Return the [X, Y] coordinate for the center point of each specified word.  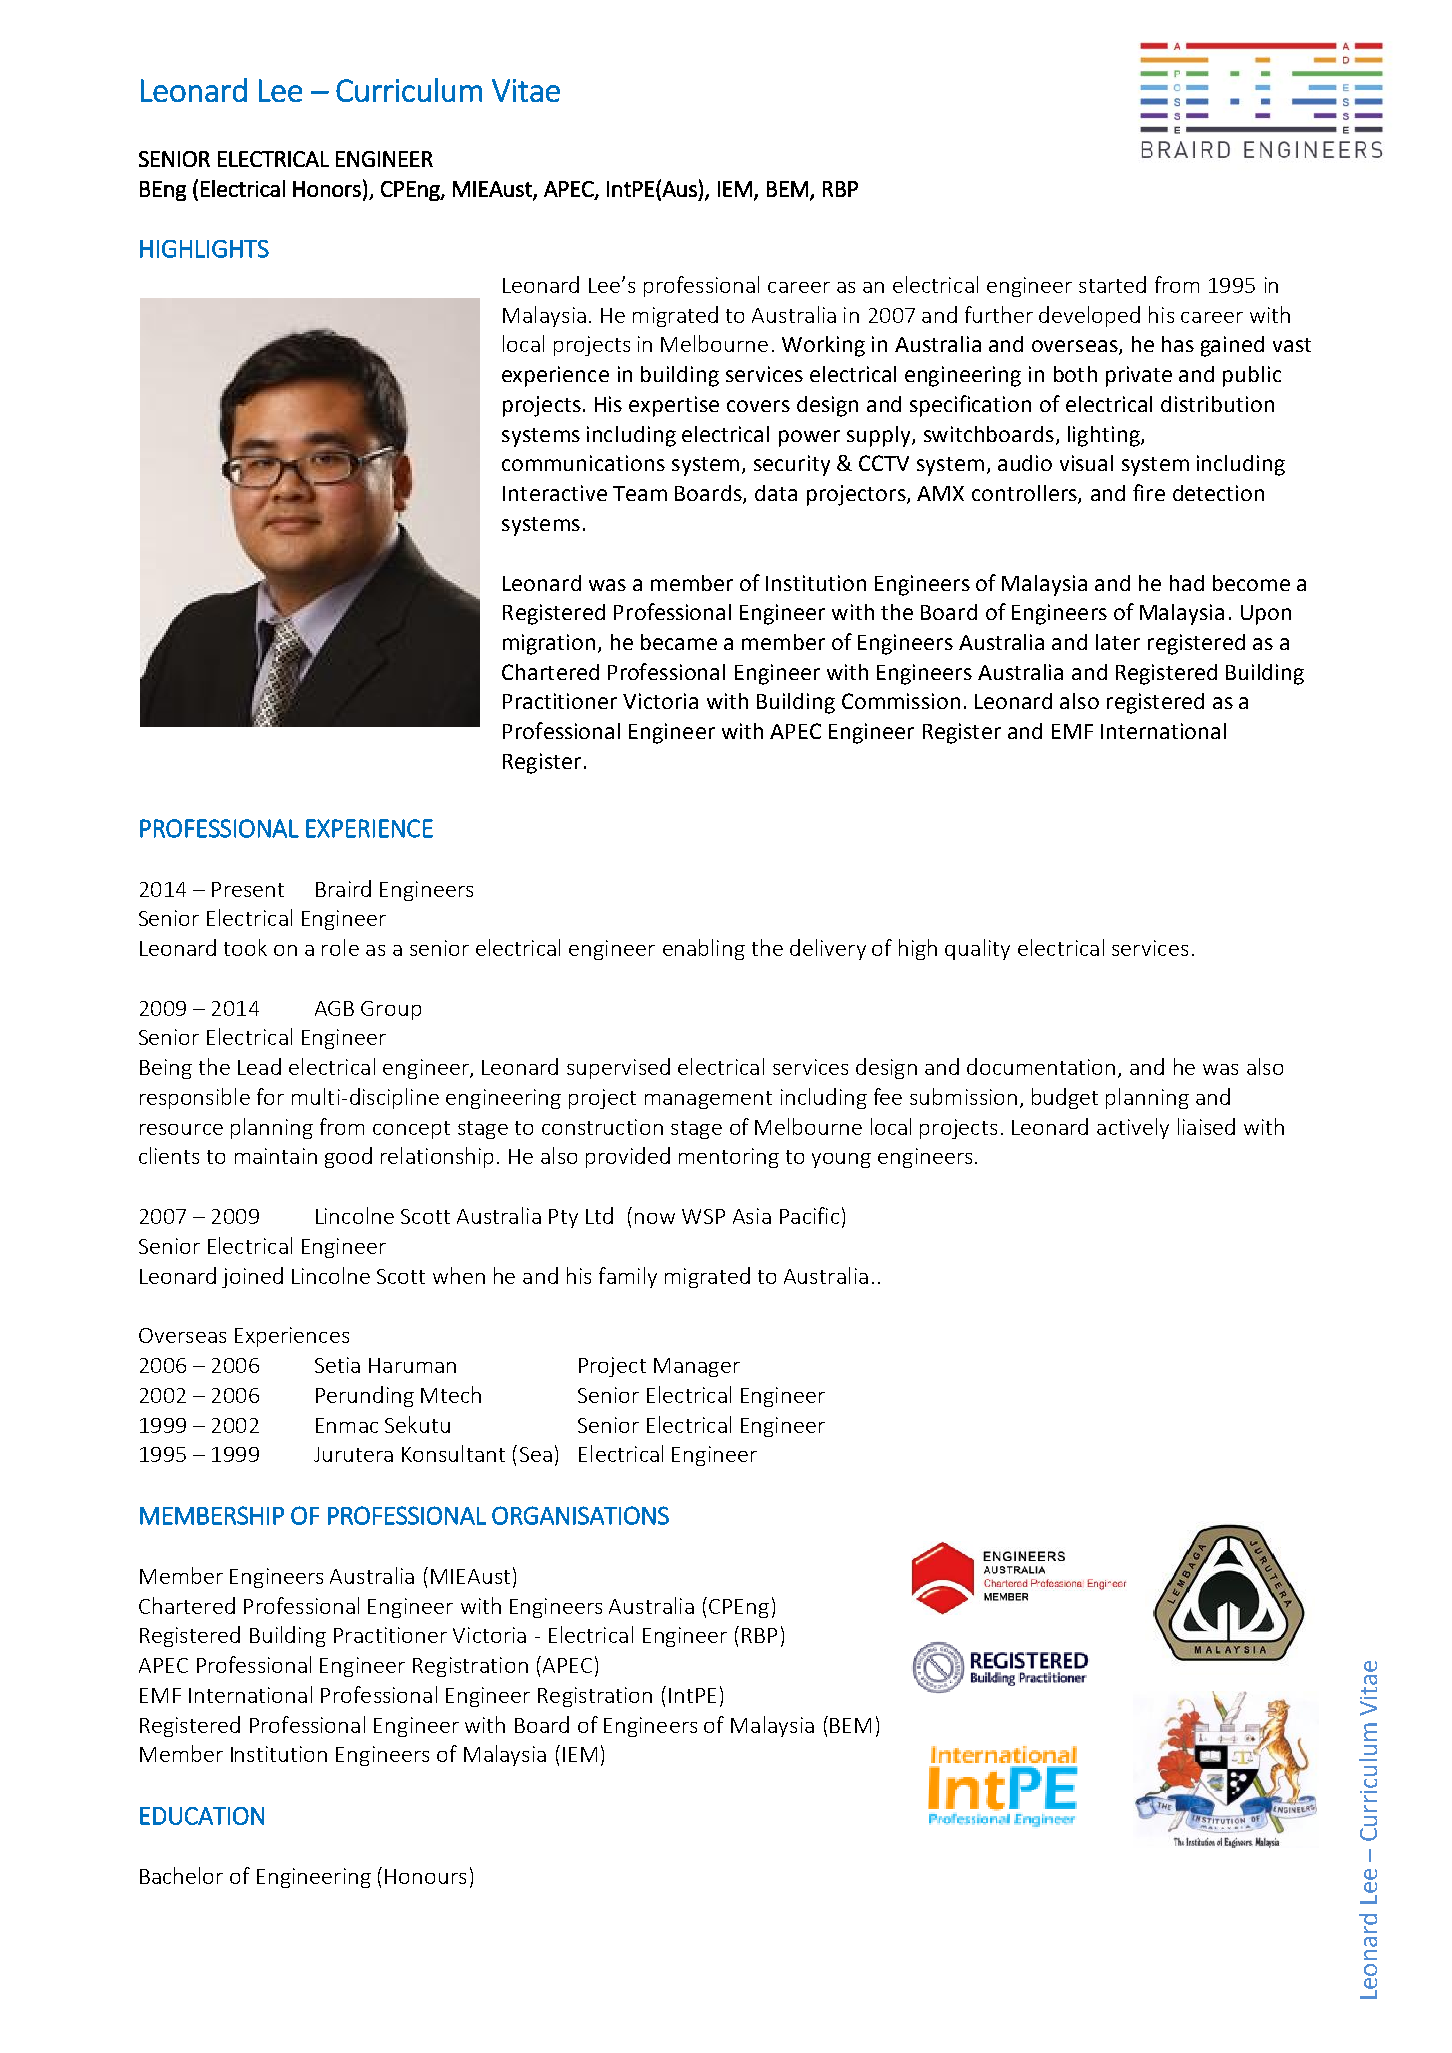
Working [823, 346]
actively [1133, 1128]
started [1112, 284]
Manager [697, 1367]
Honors [327, 189]
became [679, 642]
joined [252, 1277]
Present [248, 889]
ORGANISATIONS [580, 1515]
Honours [425, 1876]
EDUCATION [202, 1816]
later [1118, 642]
